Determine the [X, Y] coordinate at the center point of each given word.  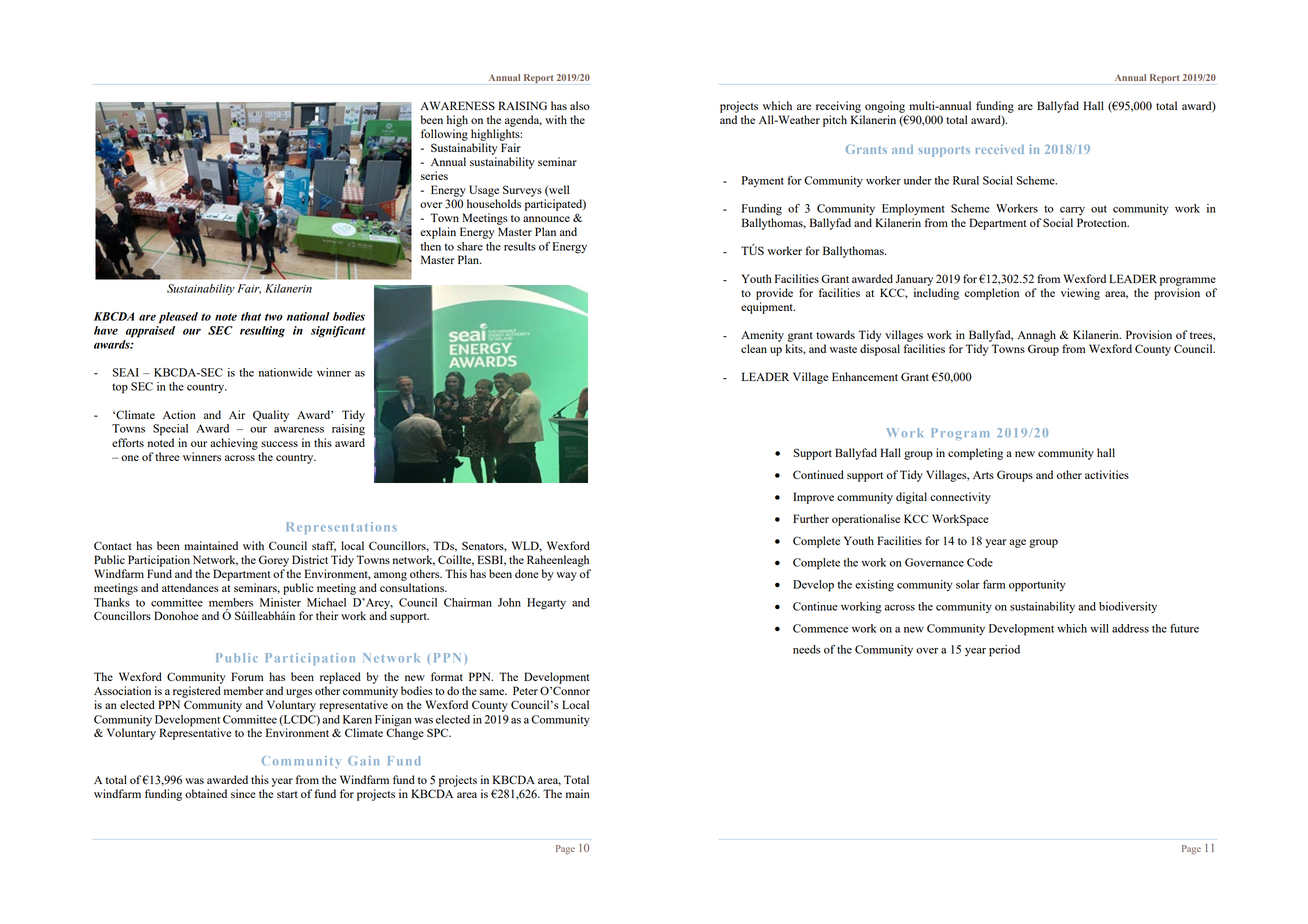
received [1000, 149]
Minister [280, 602]
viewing [1080, 294]
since [243, 793]
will [1099, 628]
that [251, 316]
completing [975, 454]
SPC [439, 732]
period [1004, 651]
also [580, 105]
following [444, 135]
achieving [234, 444]
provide [774, 294]
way [566, 576]
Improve [813, 498]
